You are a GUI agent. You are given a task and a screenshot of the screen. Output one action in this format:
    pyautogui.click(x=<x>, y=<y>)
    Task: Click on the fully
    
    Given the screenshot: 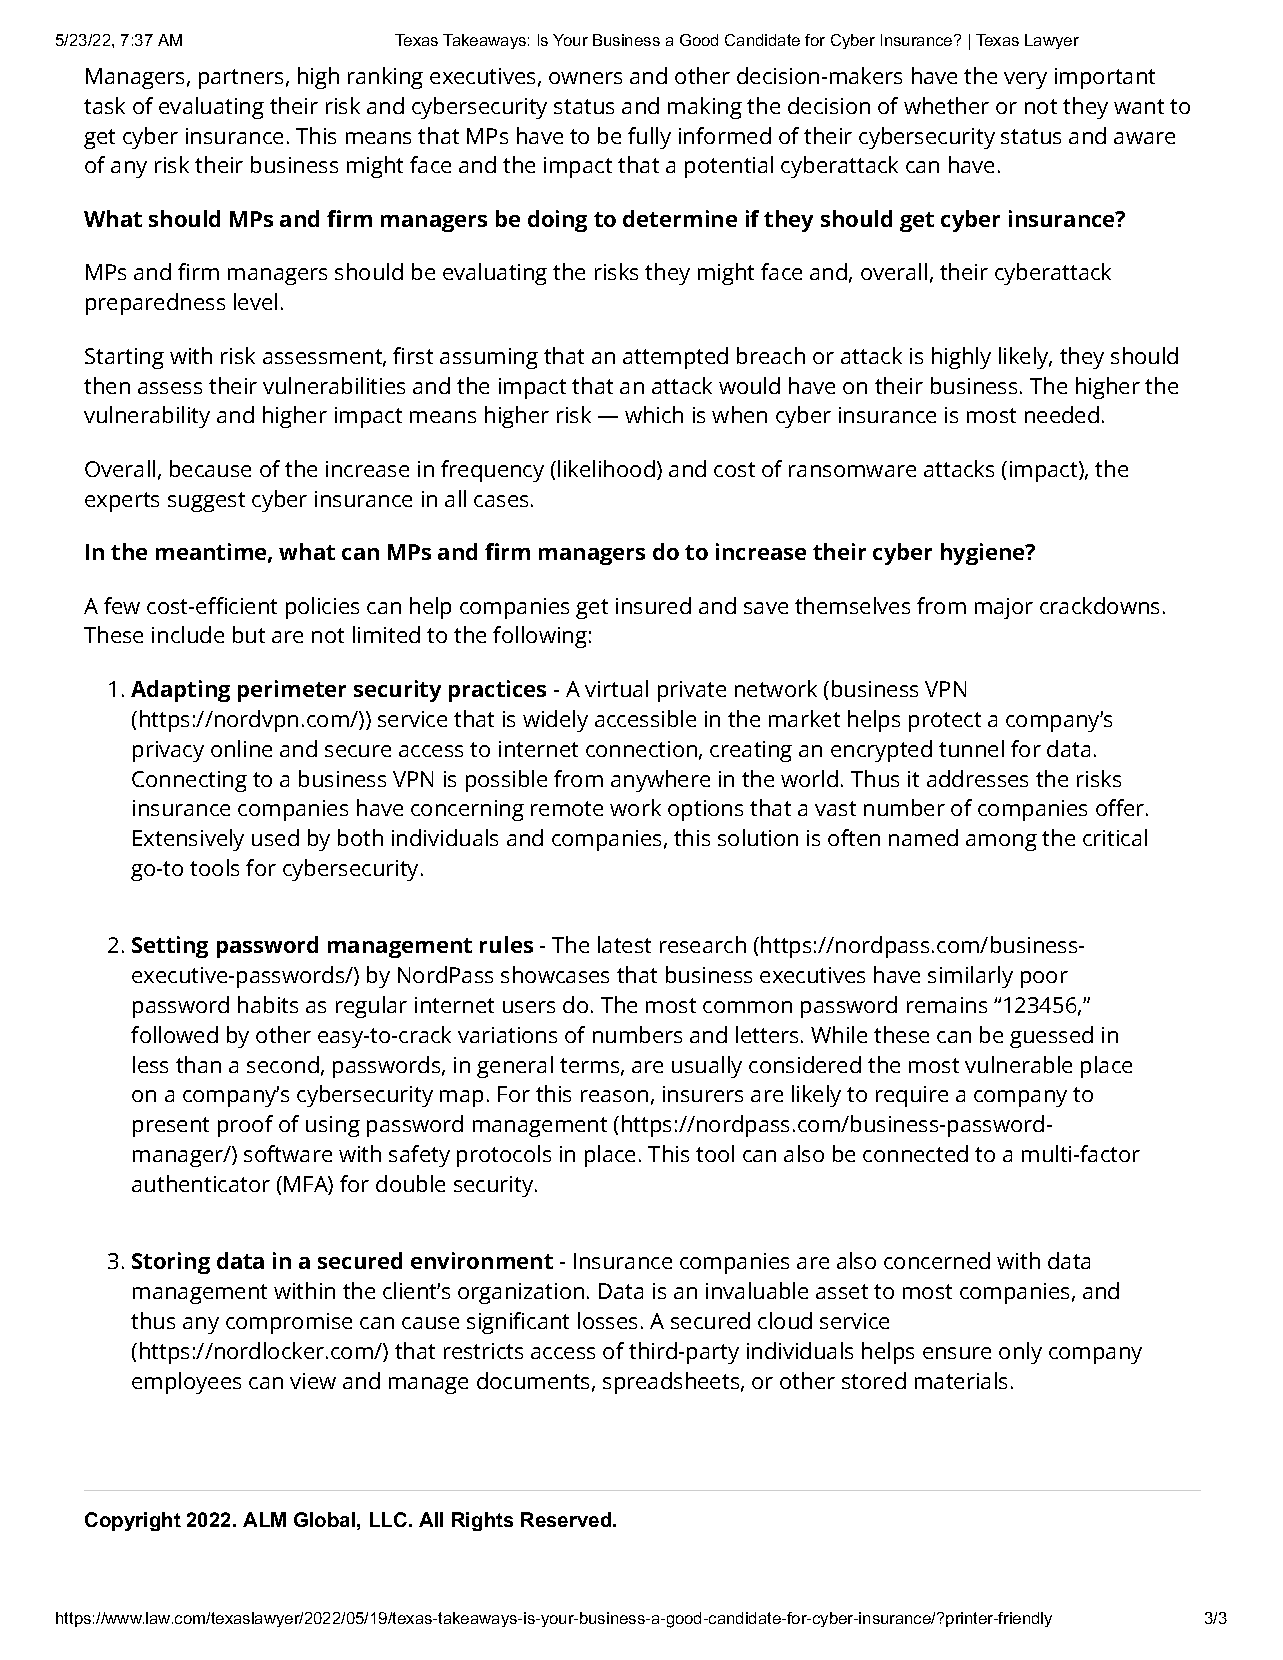 What is the action you would take?
    pyautogui.click(x=649, y=138)
